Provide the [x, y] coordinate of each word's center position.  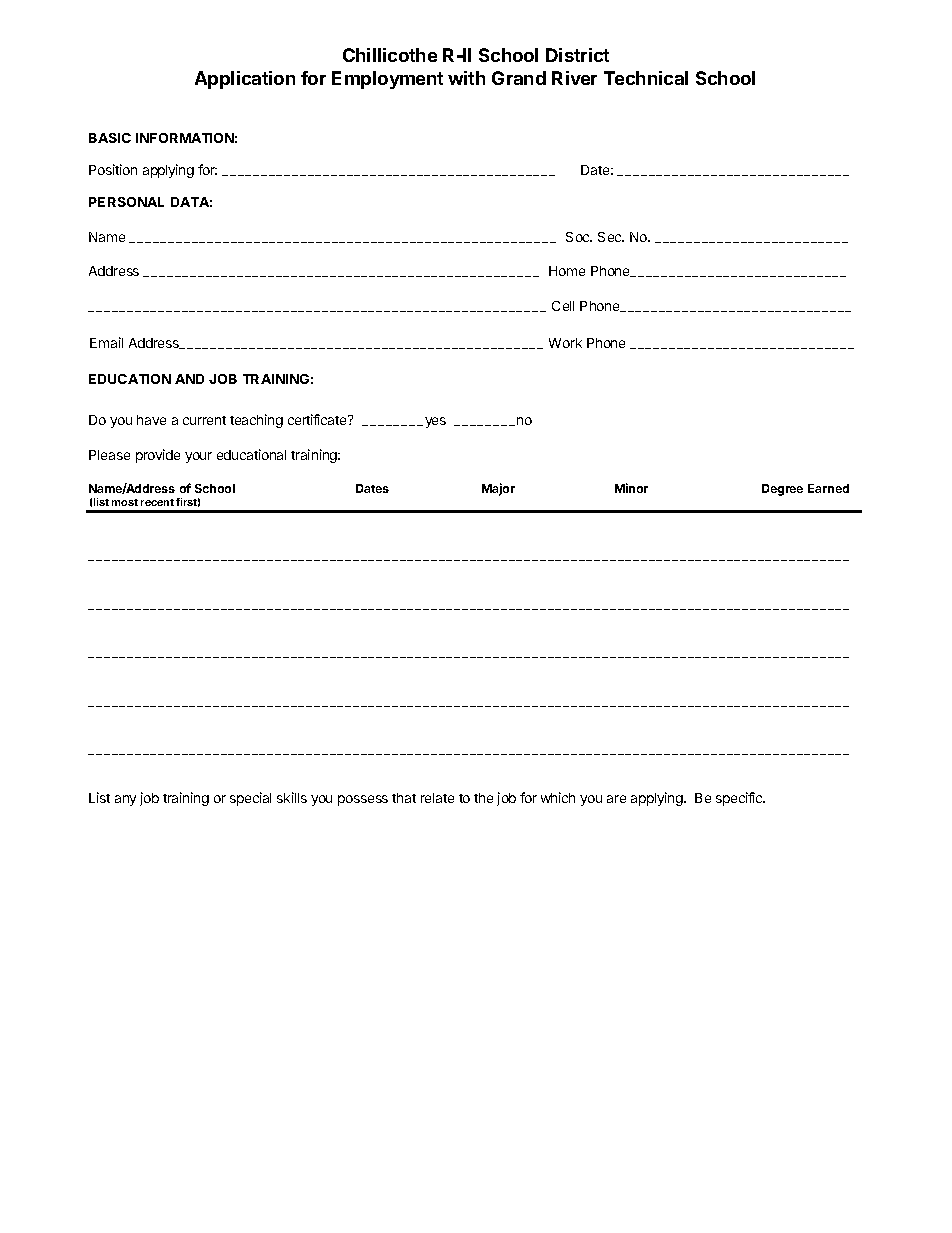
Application [245, 80]
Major [498, 489]
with [466, 78]
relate [437, 798]
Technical [646, 78]
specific [740, 799]
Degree [782, 490]
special [250, 799]
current [204, 420]
